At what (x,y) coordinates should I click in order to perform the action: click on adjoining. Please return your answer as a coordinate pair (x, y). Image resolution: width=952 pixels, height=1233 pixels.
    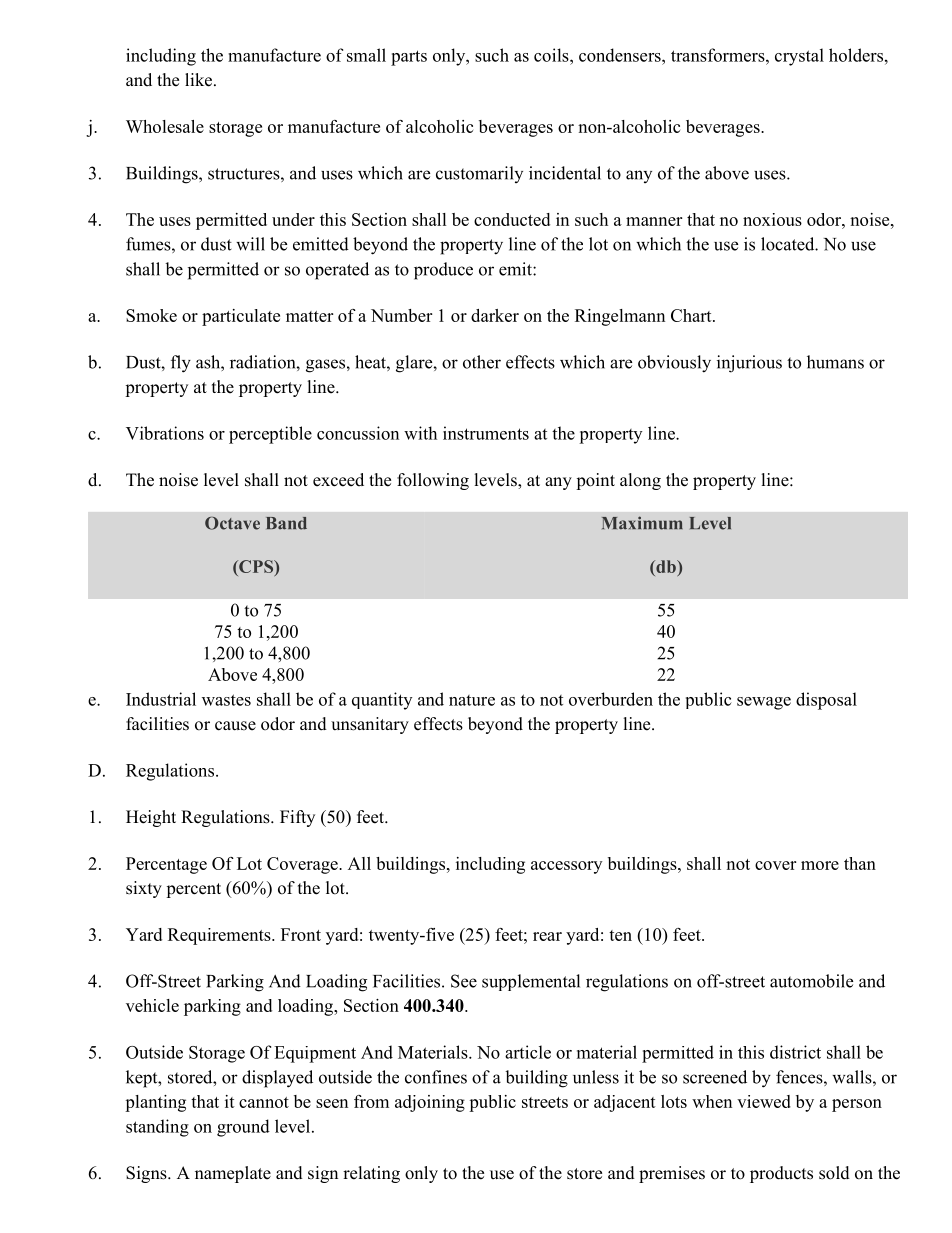
    Looking at the image, I should click on (430, 1103).
